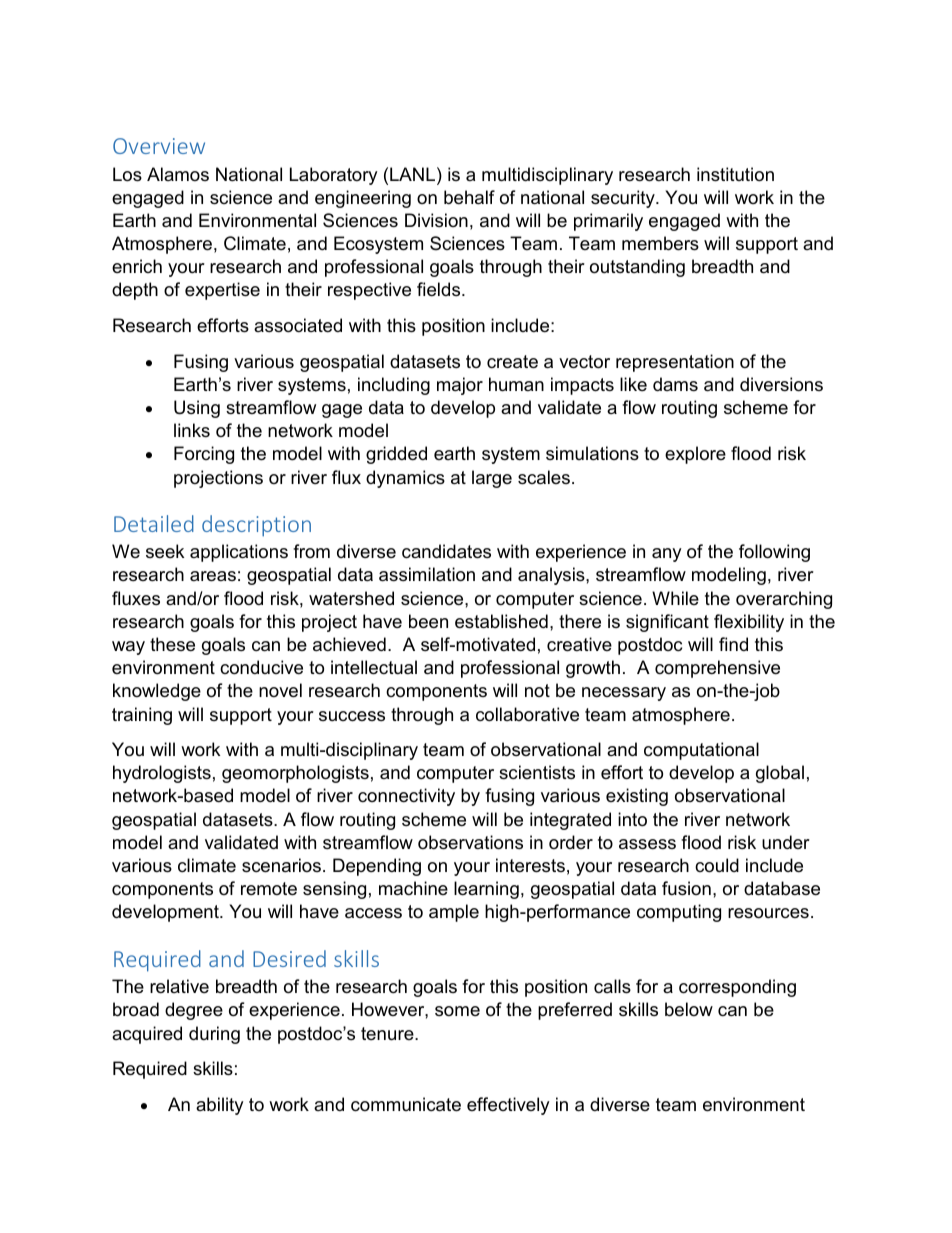 The image size is (952, 1233). What do you see at coordinates (269, 889) in the document?
I see `remote` at bounding box center [269, 889].
